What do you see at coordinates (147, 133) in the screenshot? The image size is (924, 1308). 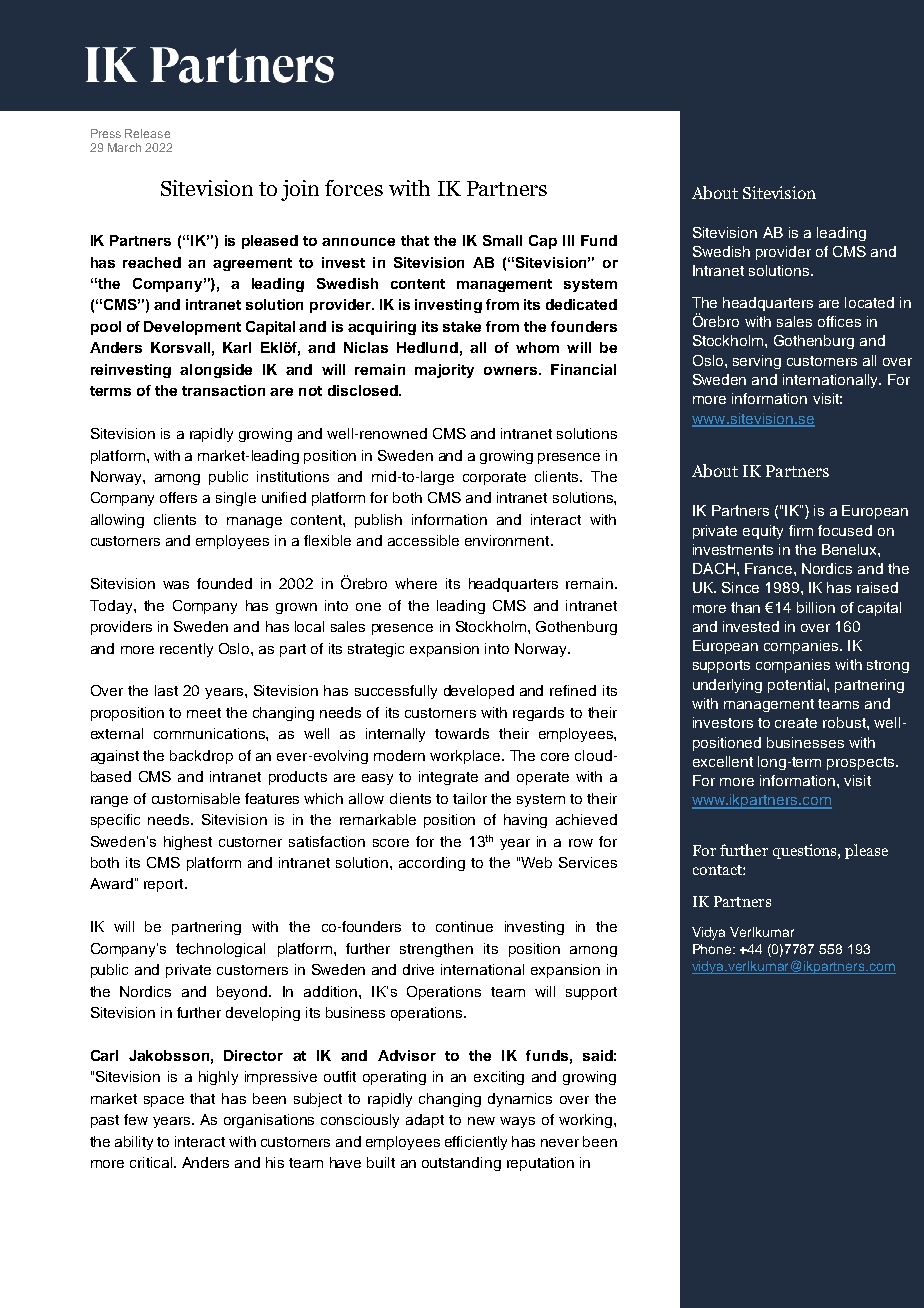 I see `Release` at bounding box center [147, 133].
